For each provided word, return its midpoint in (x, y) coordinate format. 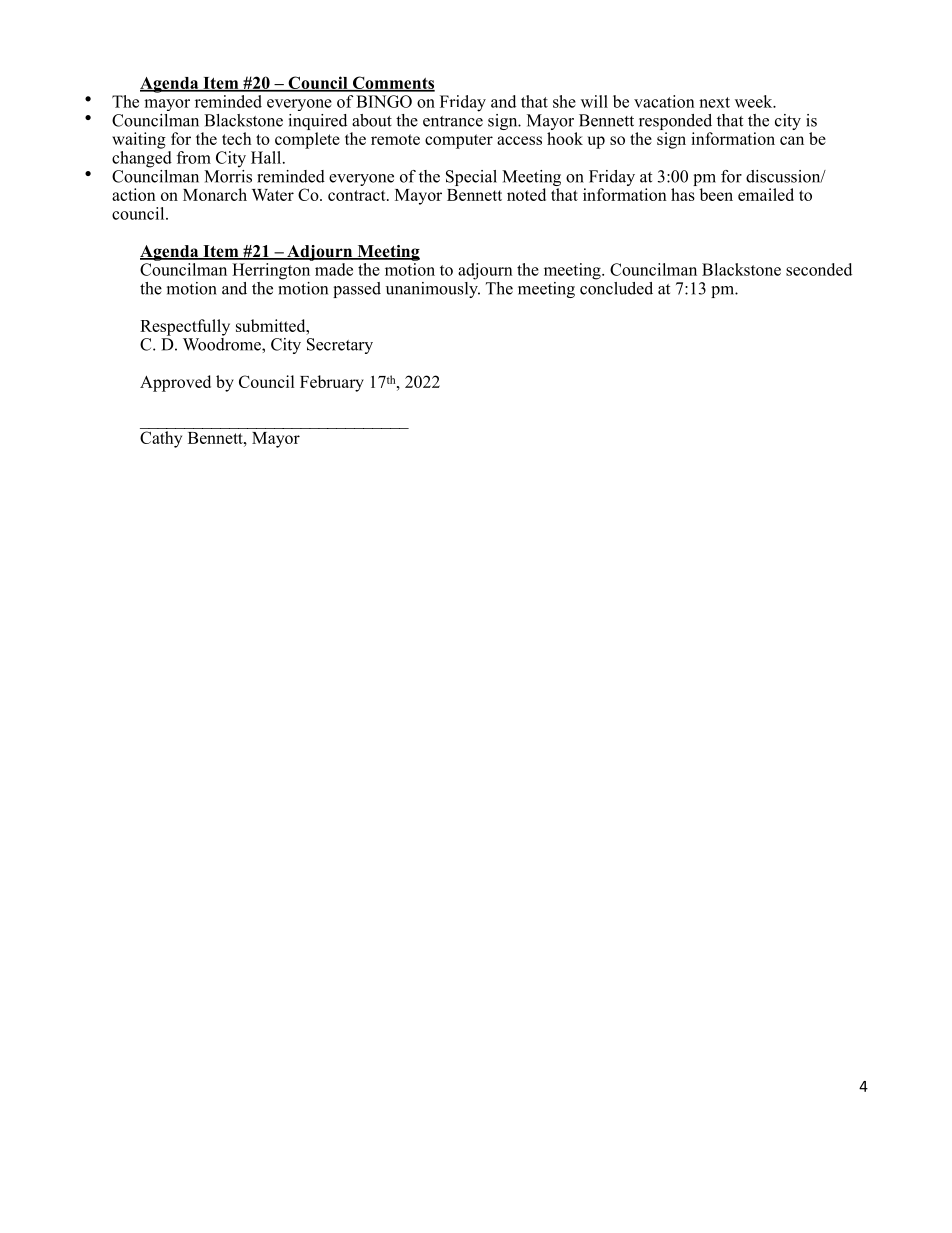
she (564, 101)
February (332, 383)
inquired (318, 122)
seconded (819, 269)
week (755, 101)
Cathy (161, 439)
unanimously (433, 288)
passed (357, 290)
